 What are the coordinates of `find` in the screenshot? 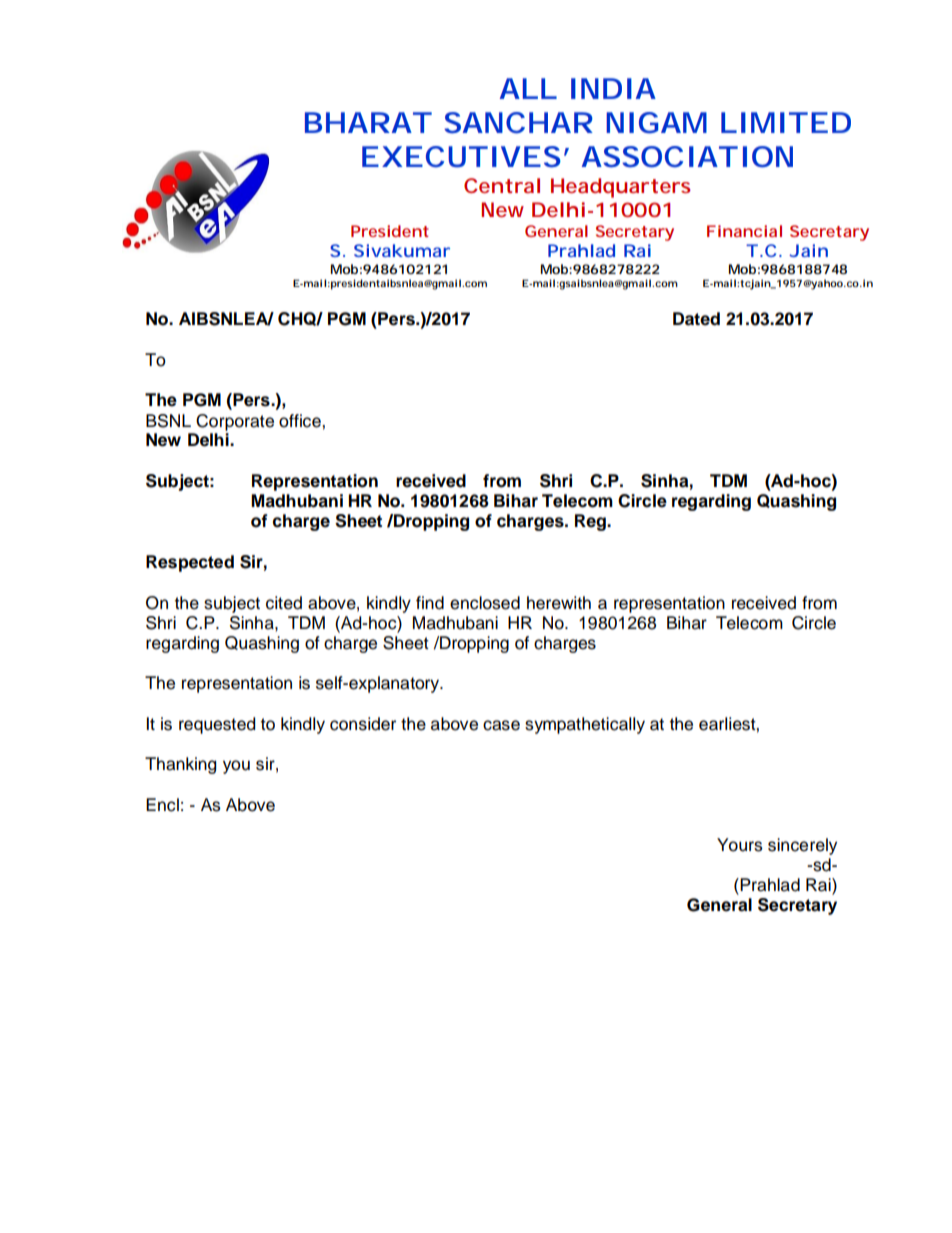 It's located at (430, 603).
